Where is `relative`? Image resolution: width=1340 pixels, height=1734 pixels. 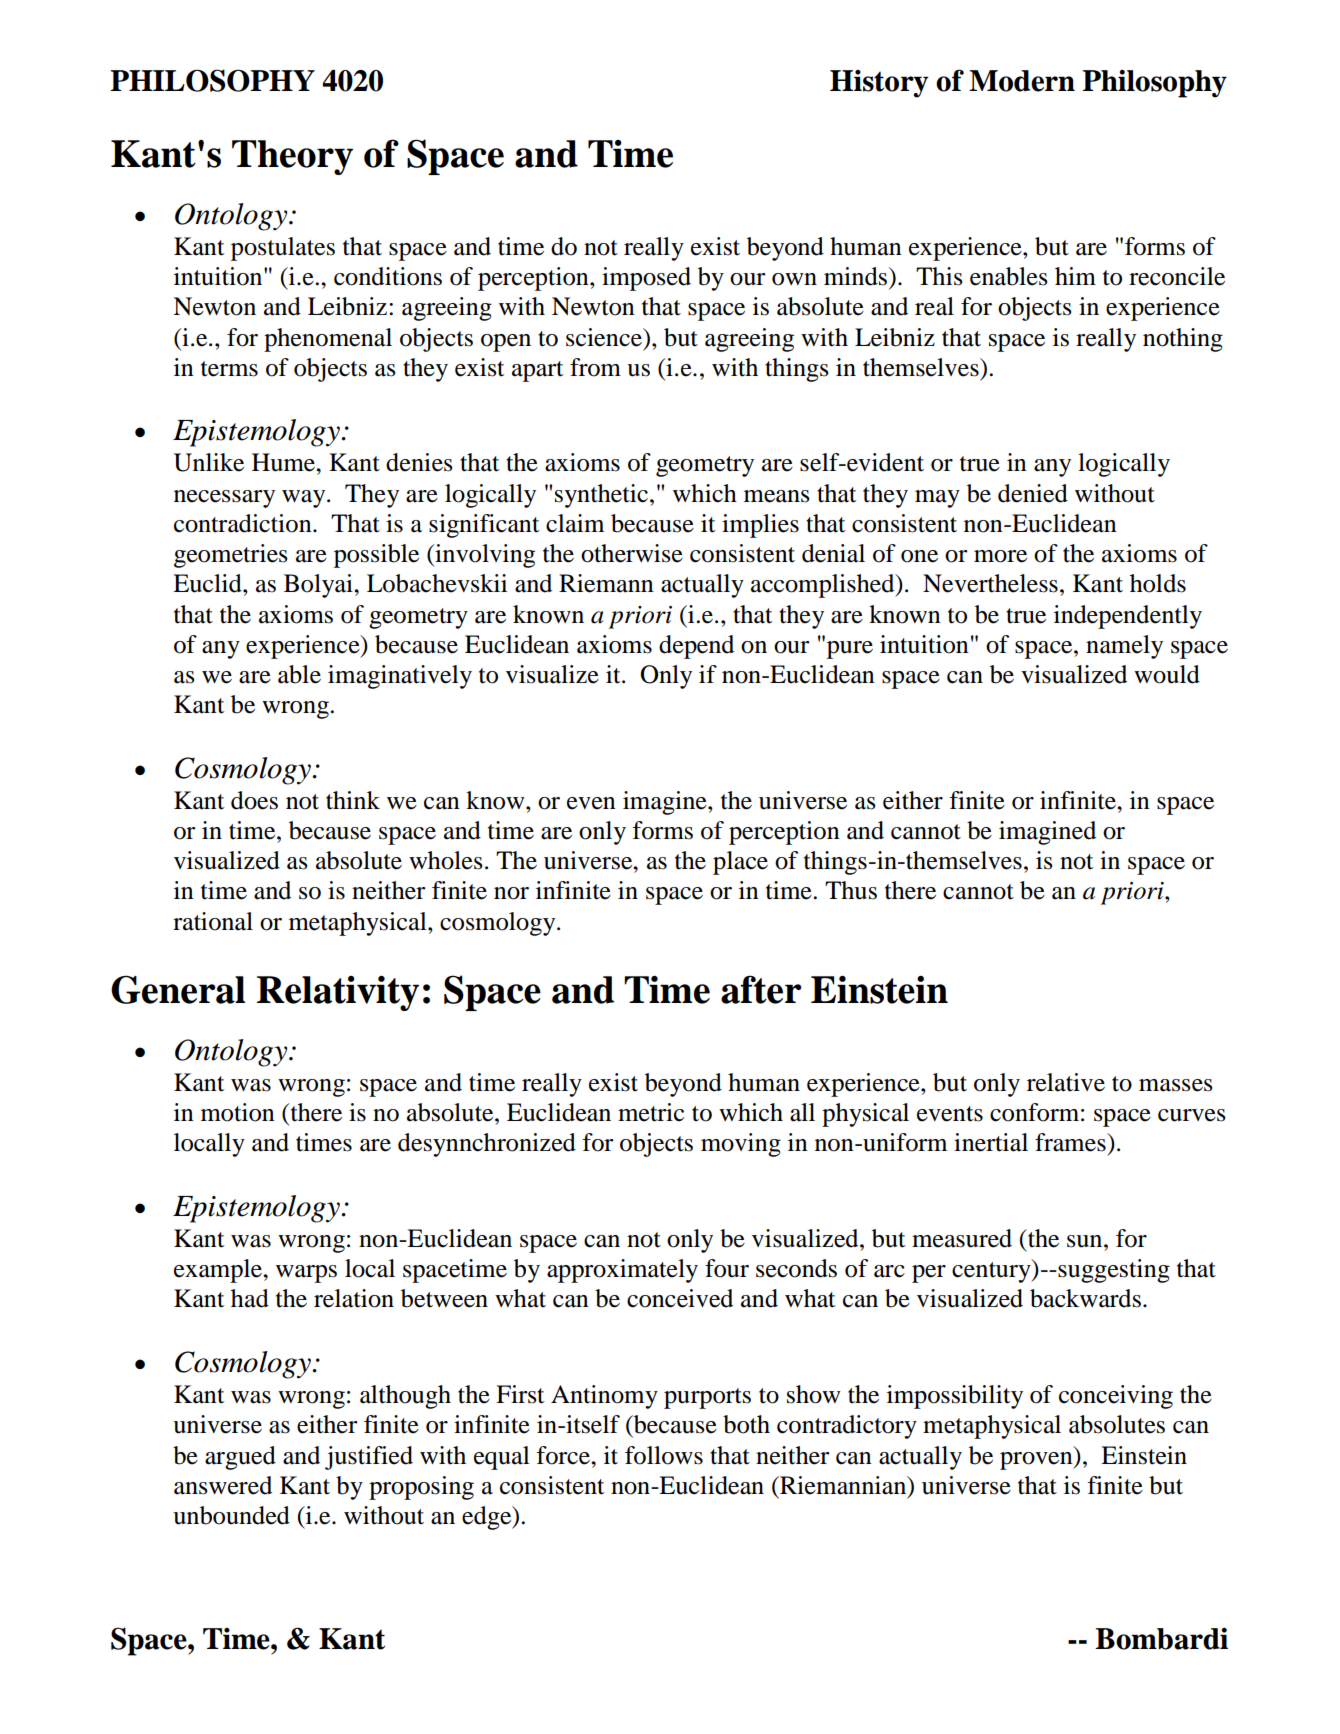
relative is located at coordinates (1066, 1082).
